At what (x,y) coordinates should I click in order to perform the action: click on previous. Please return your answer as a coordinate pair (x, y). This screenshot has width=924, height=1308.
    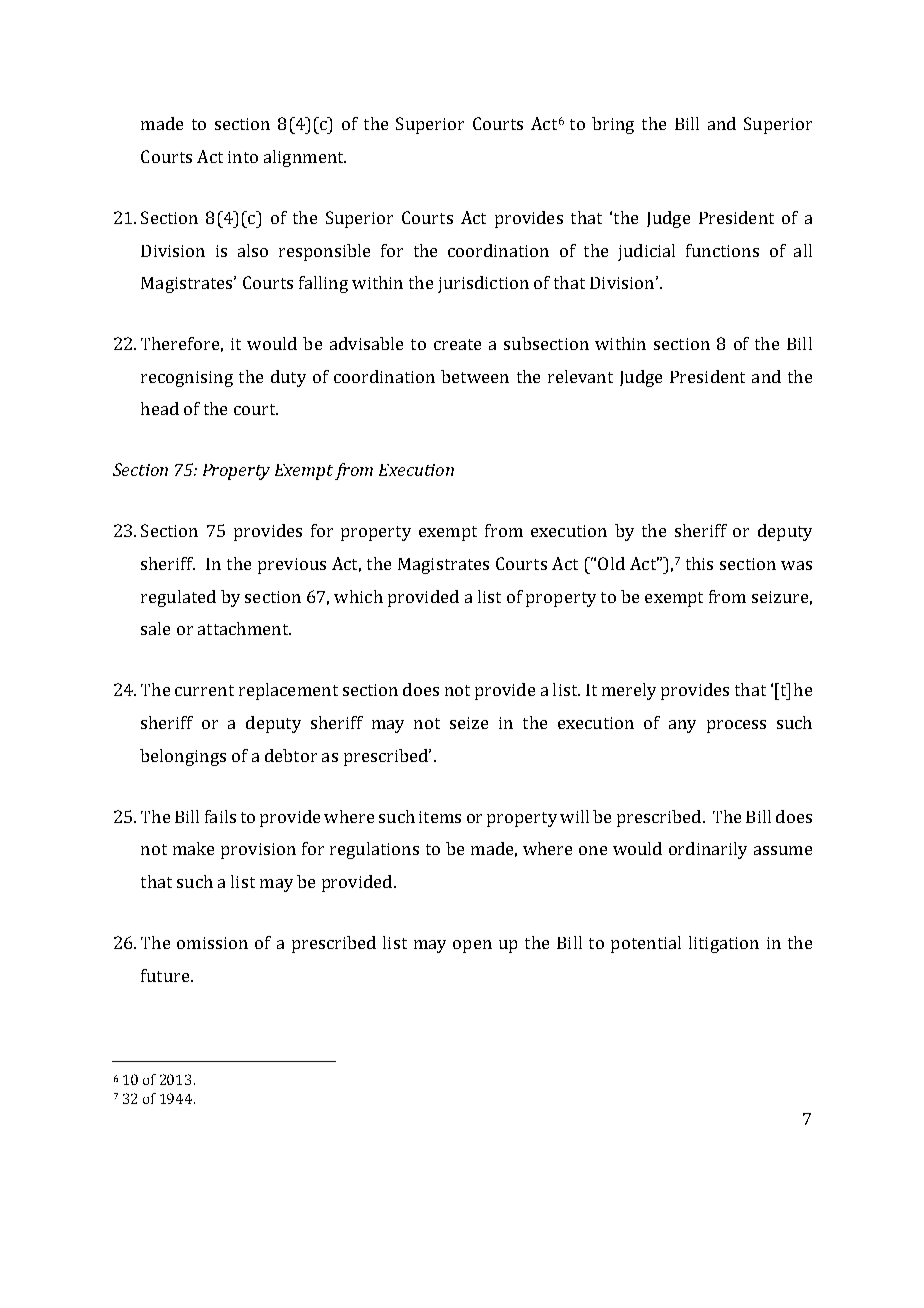
    Looking at the image, I should click on (292, 566).
